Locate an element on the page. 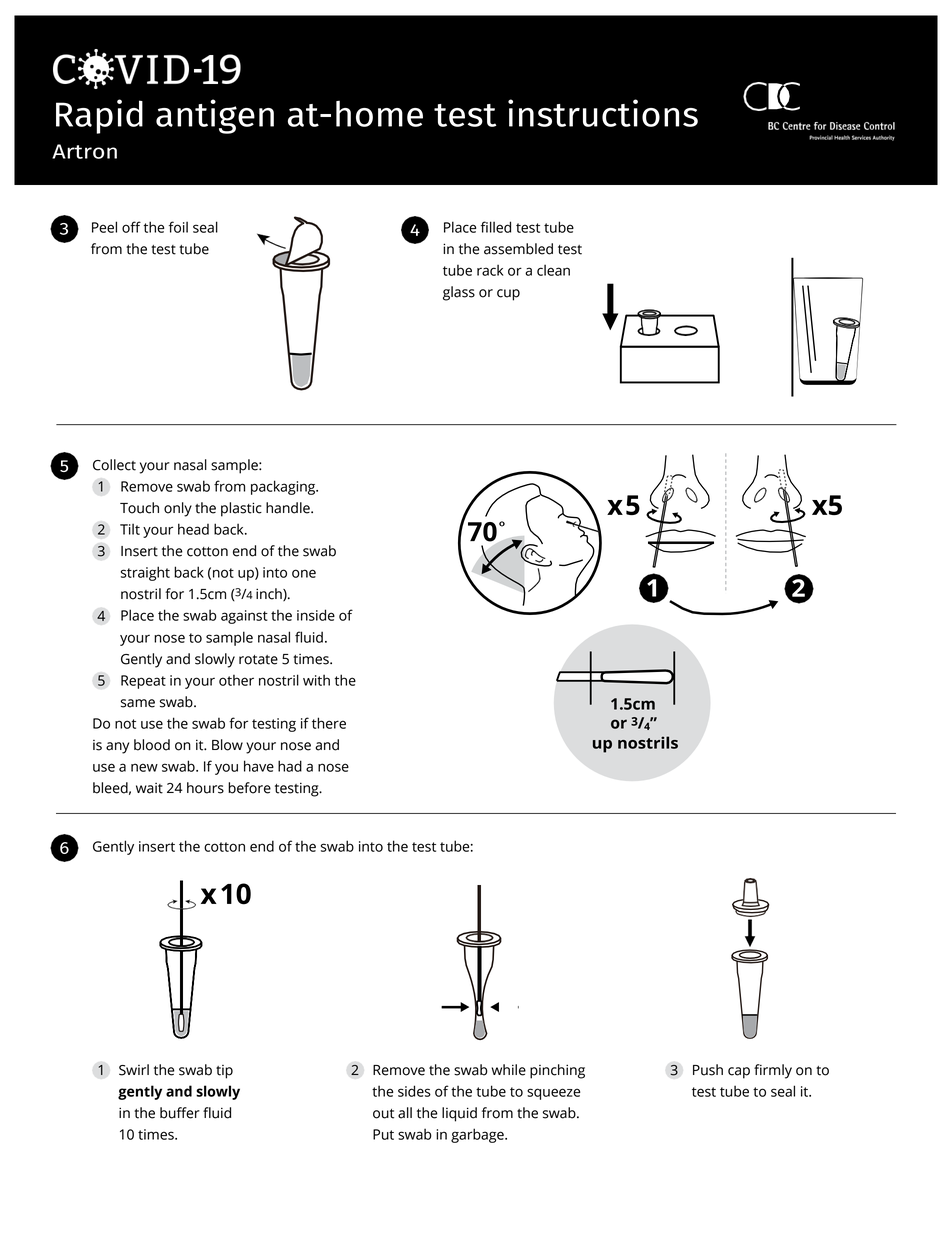 The image size is (952, 1233). against is located at coordinates (244, 617).
